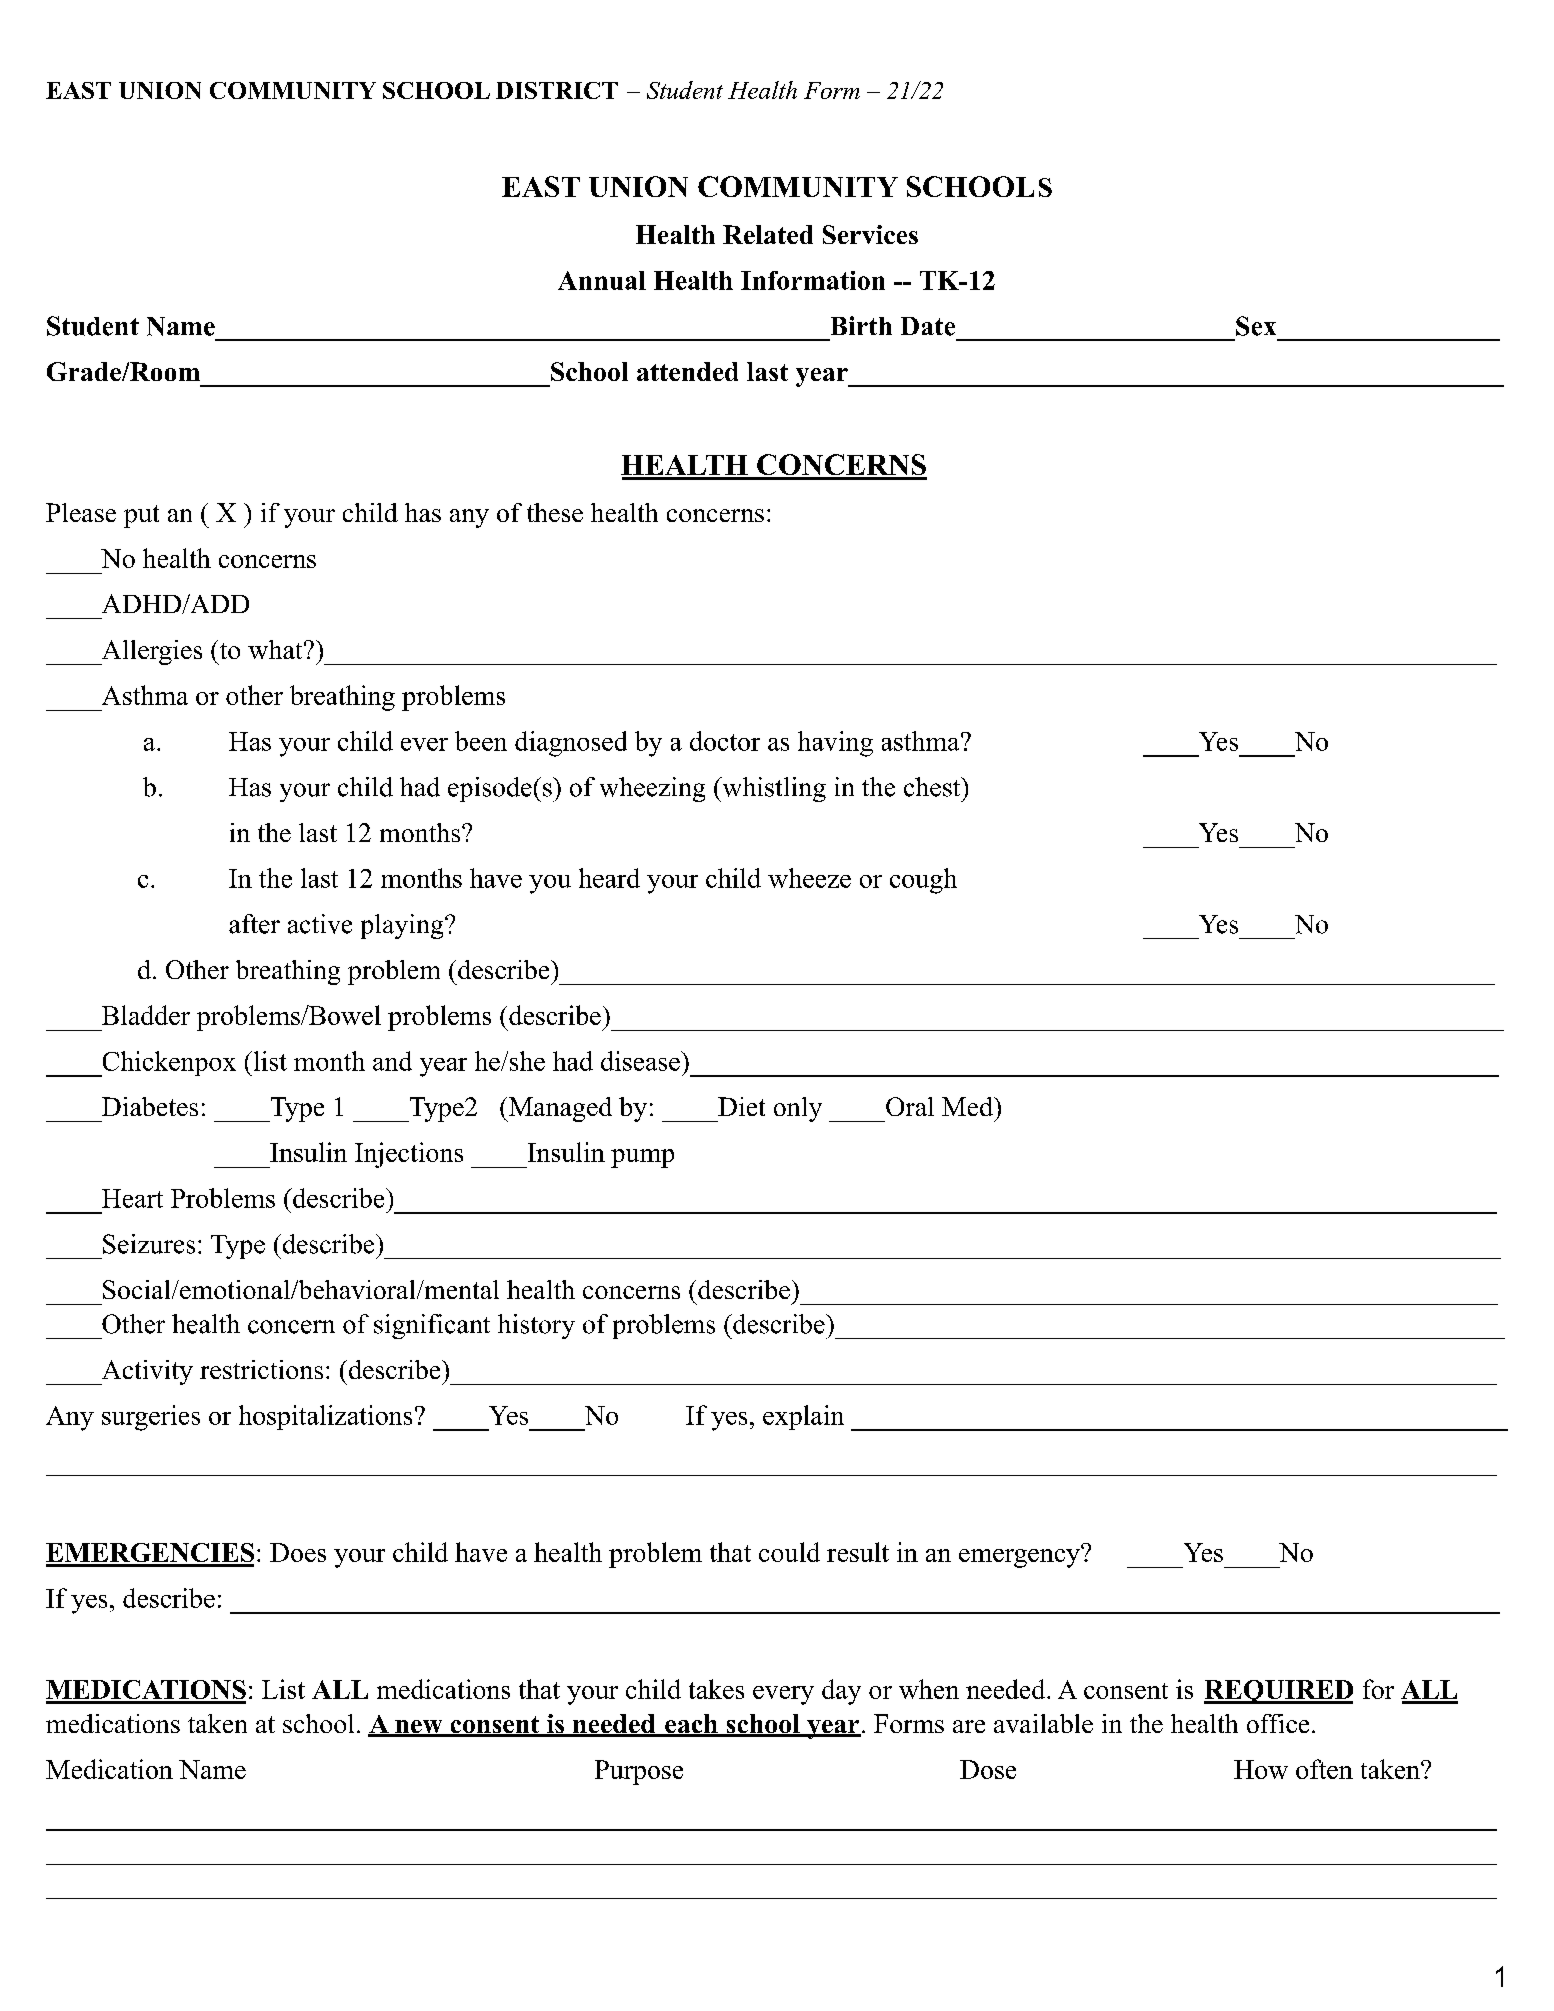 The height and width of the screenshot is (2011, 1554). What do you see at coordinates (555, 512) in the screenshot?
I see `these` at bounding box center [555, 512].
